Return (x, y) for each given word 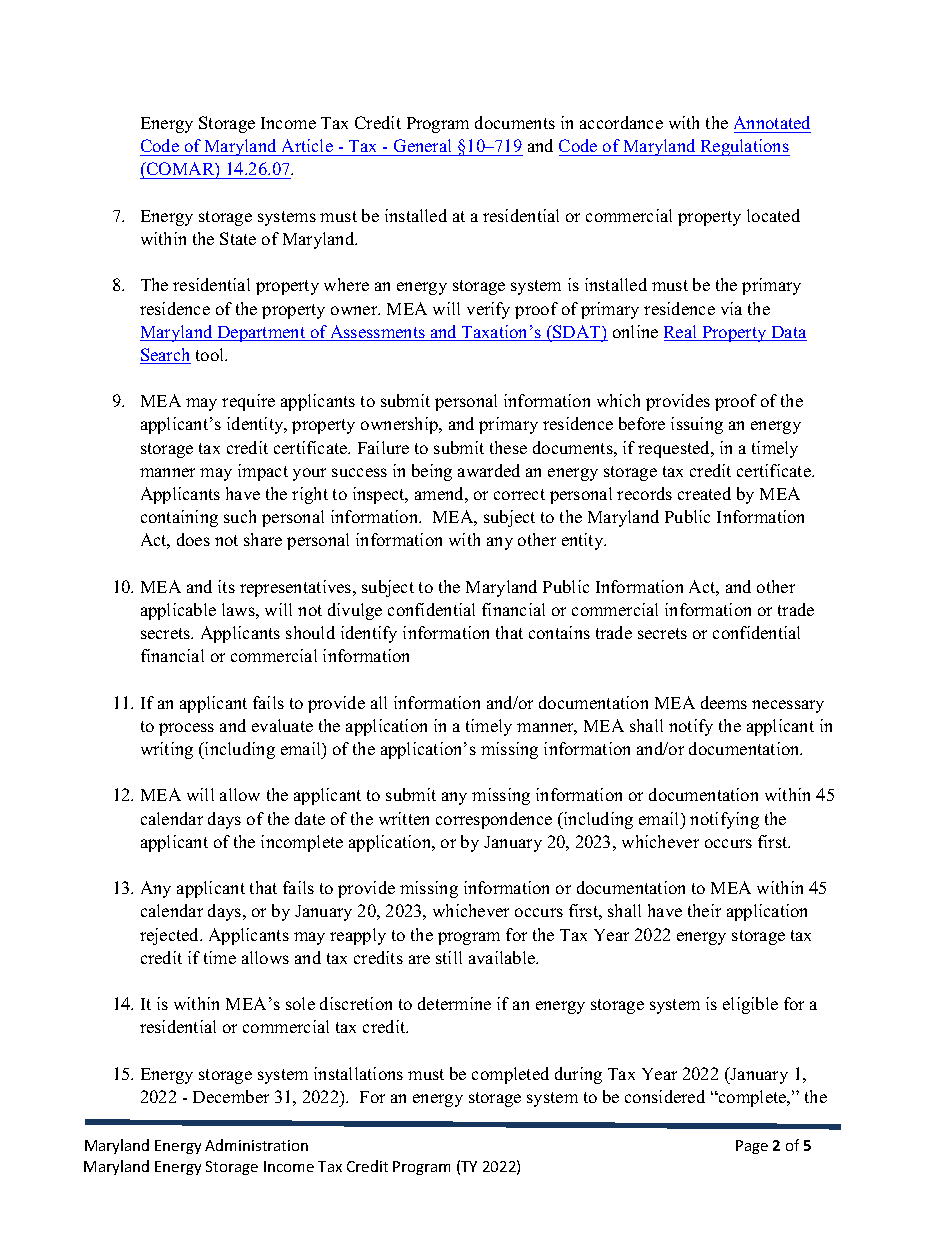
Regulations (744, 147)
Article (307, 145)
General (422, 145)
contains (559, 632)
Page (752, 1147)
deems (724, 702)
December (231, 1096)
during (578, 1075)
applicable (178, 611)
